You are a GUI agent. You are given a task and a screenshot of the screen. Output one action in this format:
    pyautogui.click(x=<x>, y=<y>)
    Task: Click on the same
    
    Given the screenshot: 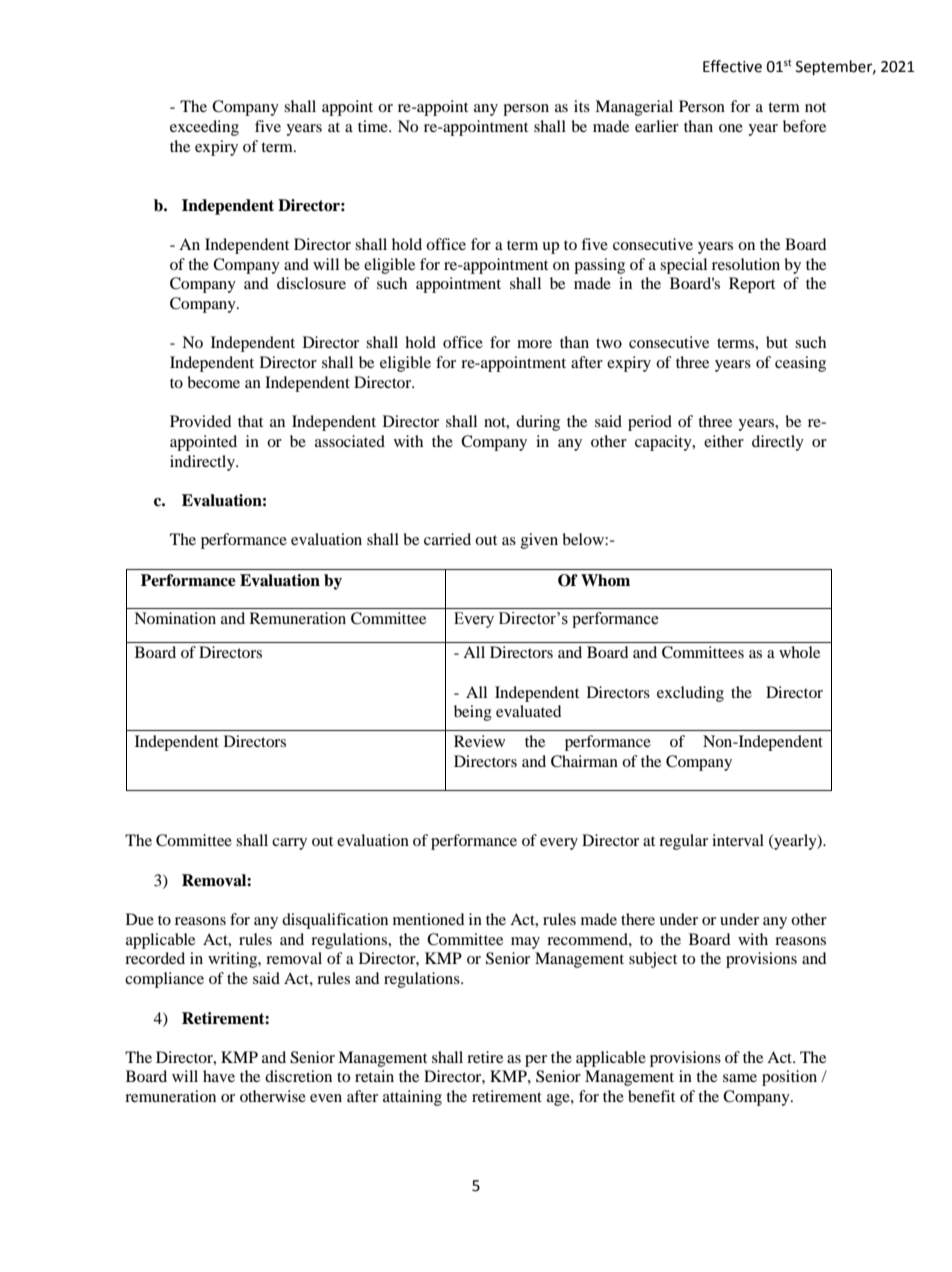 What is the action you would take?
    pyautogui.click(x=740, y=1078)
